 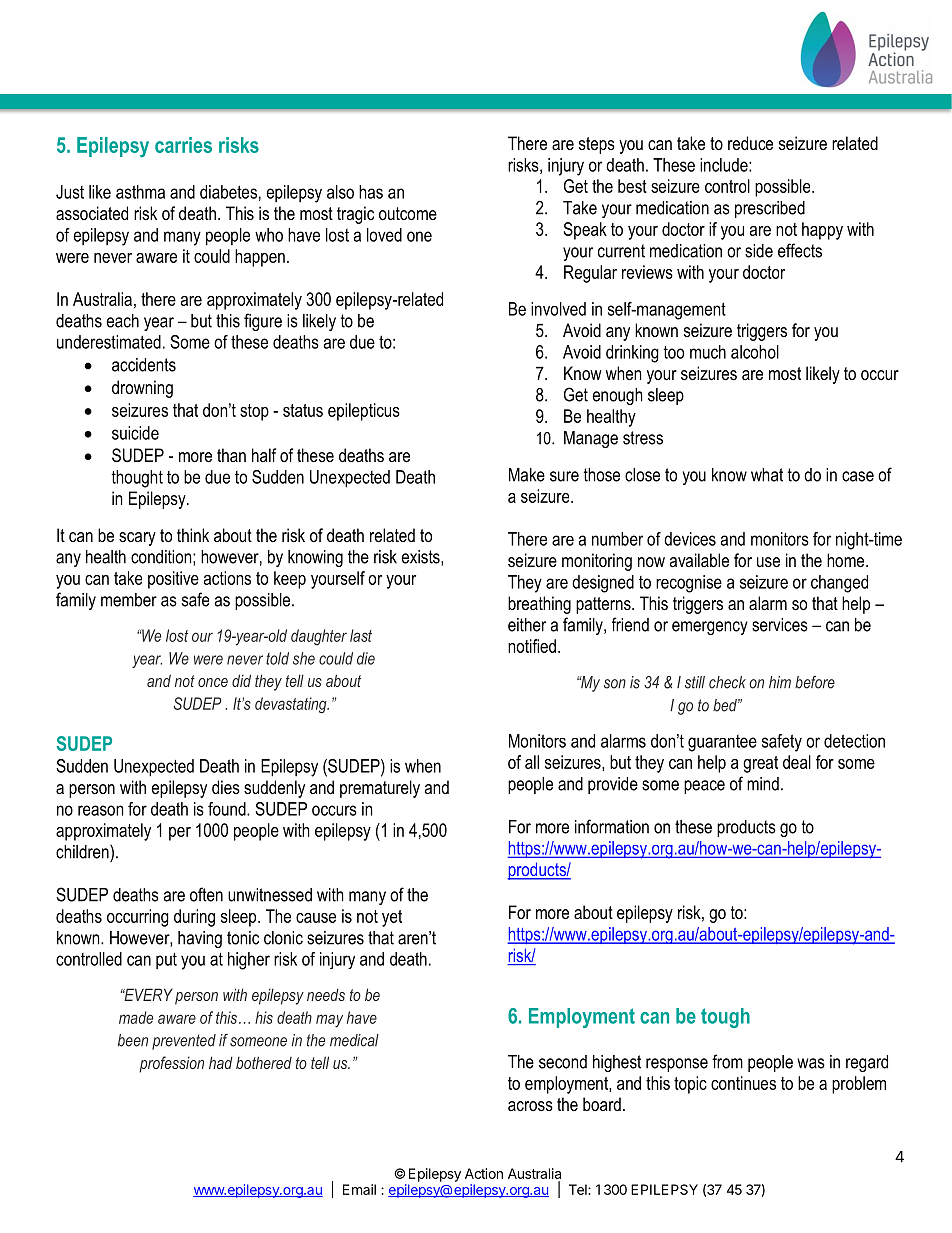 What do you see at coordinates (408, 214) in the image?
I see `outcome` at bounding box center [408, 214].
